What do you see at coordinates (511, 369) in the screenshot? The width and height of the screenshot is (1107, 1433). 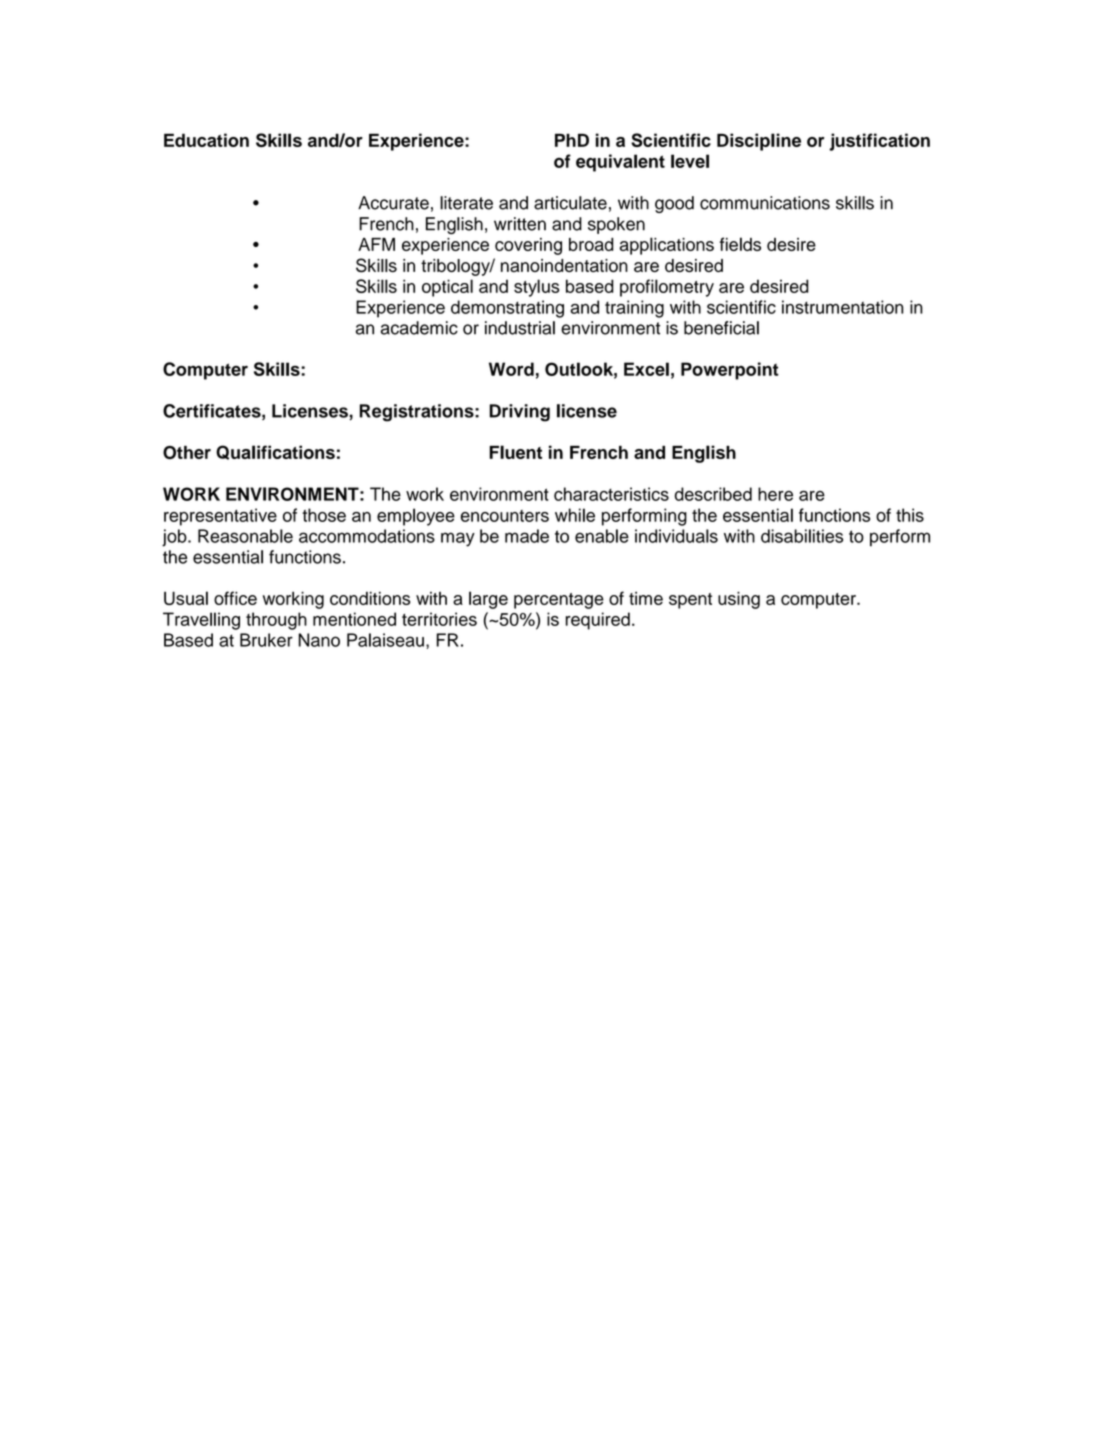 I see `Word` at bounding box center [511, 369].
